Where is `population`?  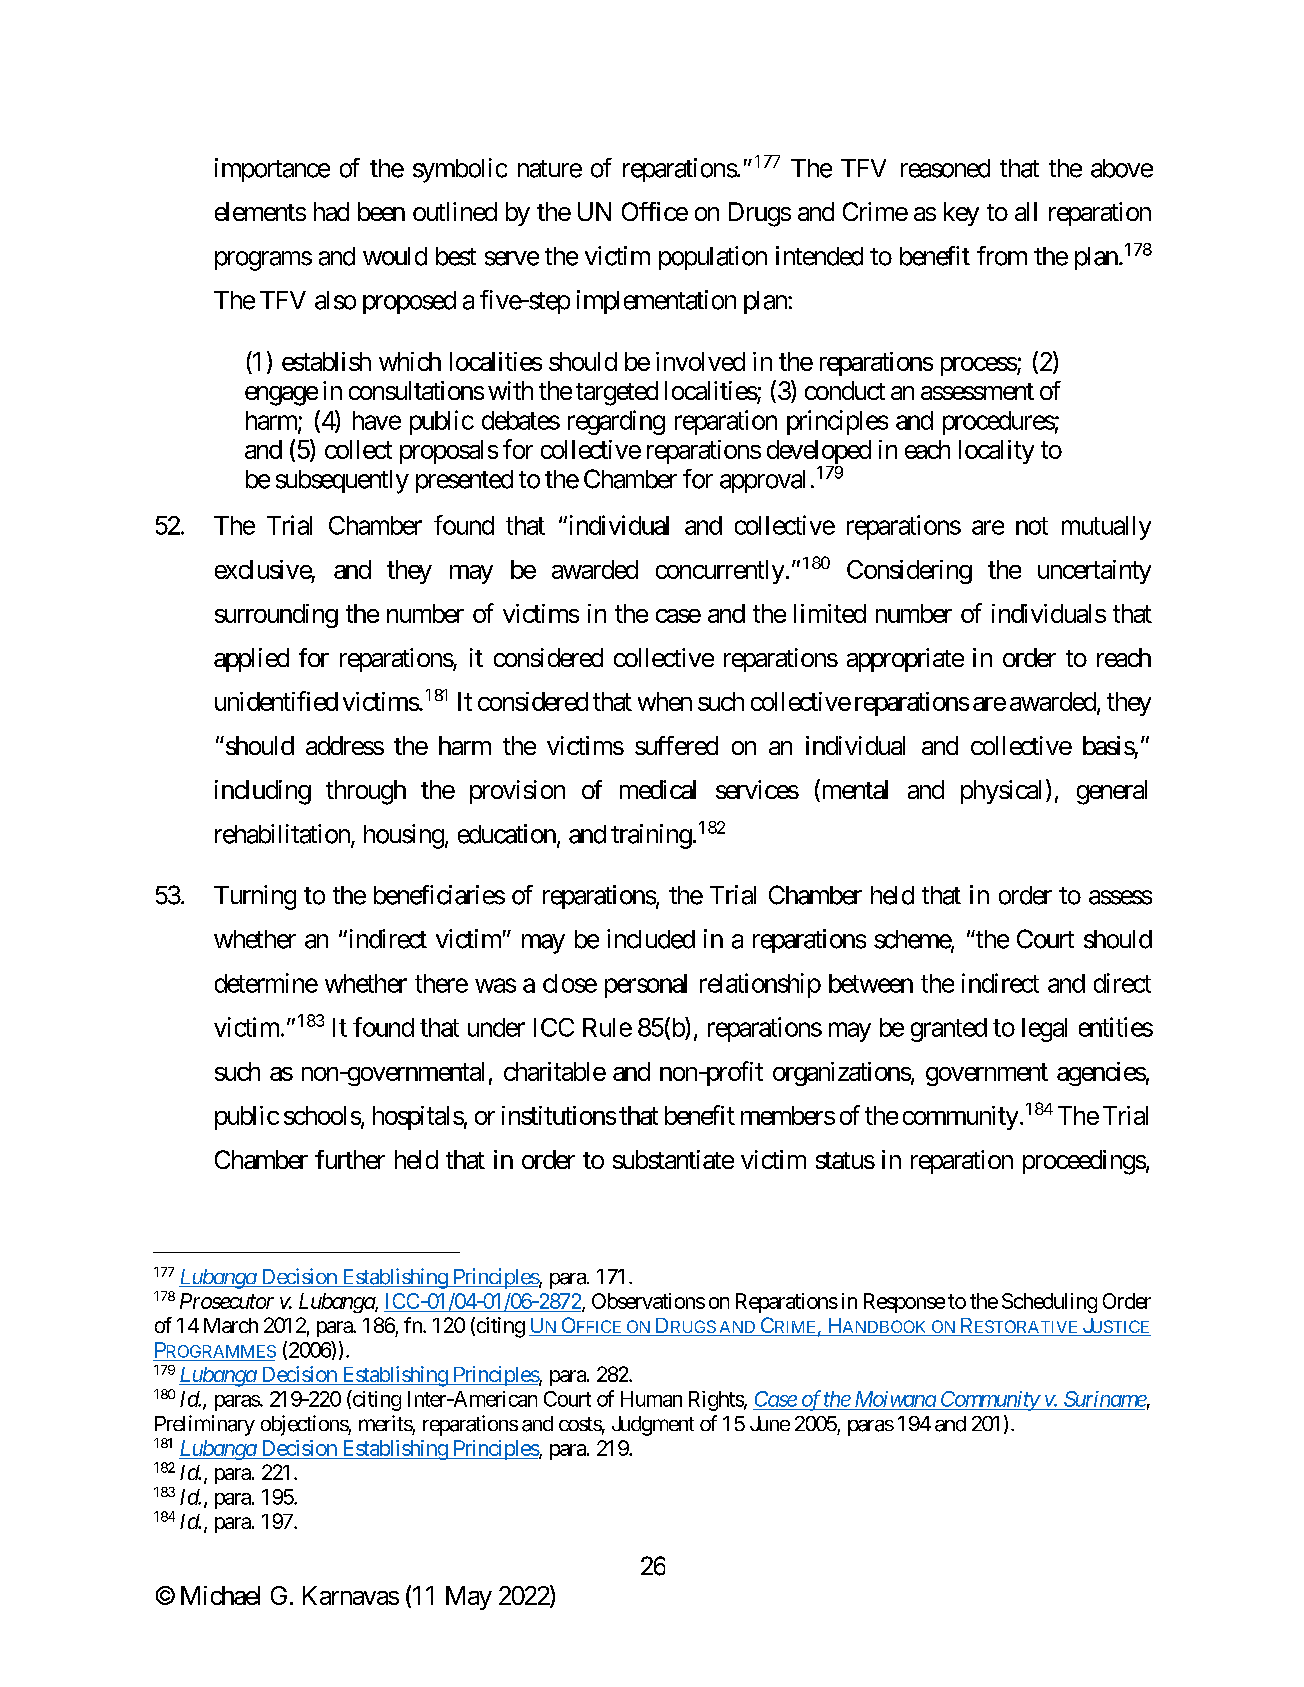 population is located at coordinates (713, 258).
